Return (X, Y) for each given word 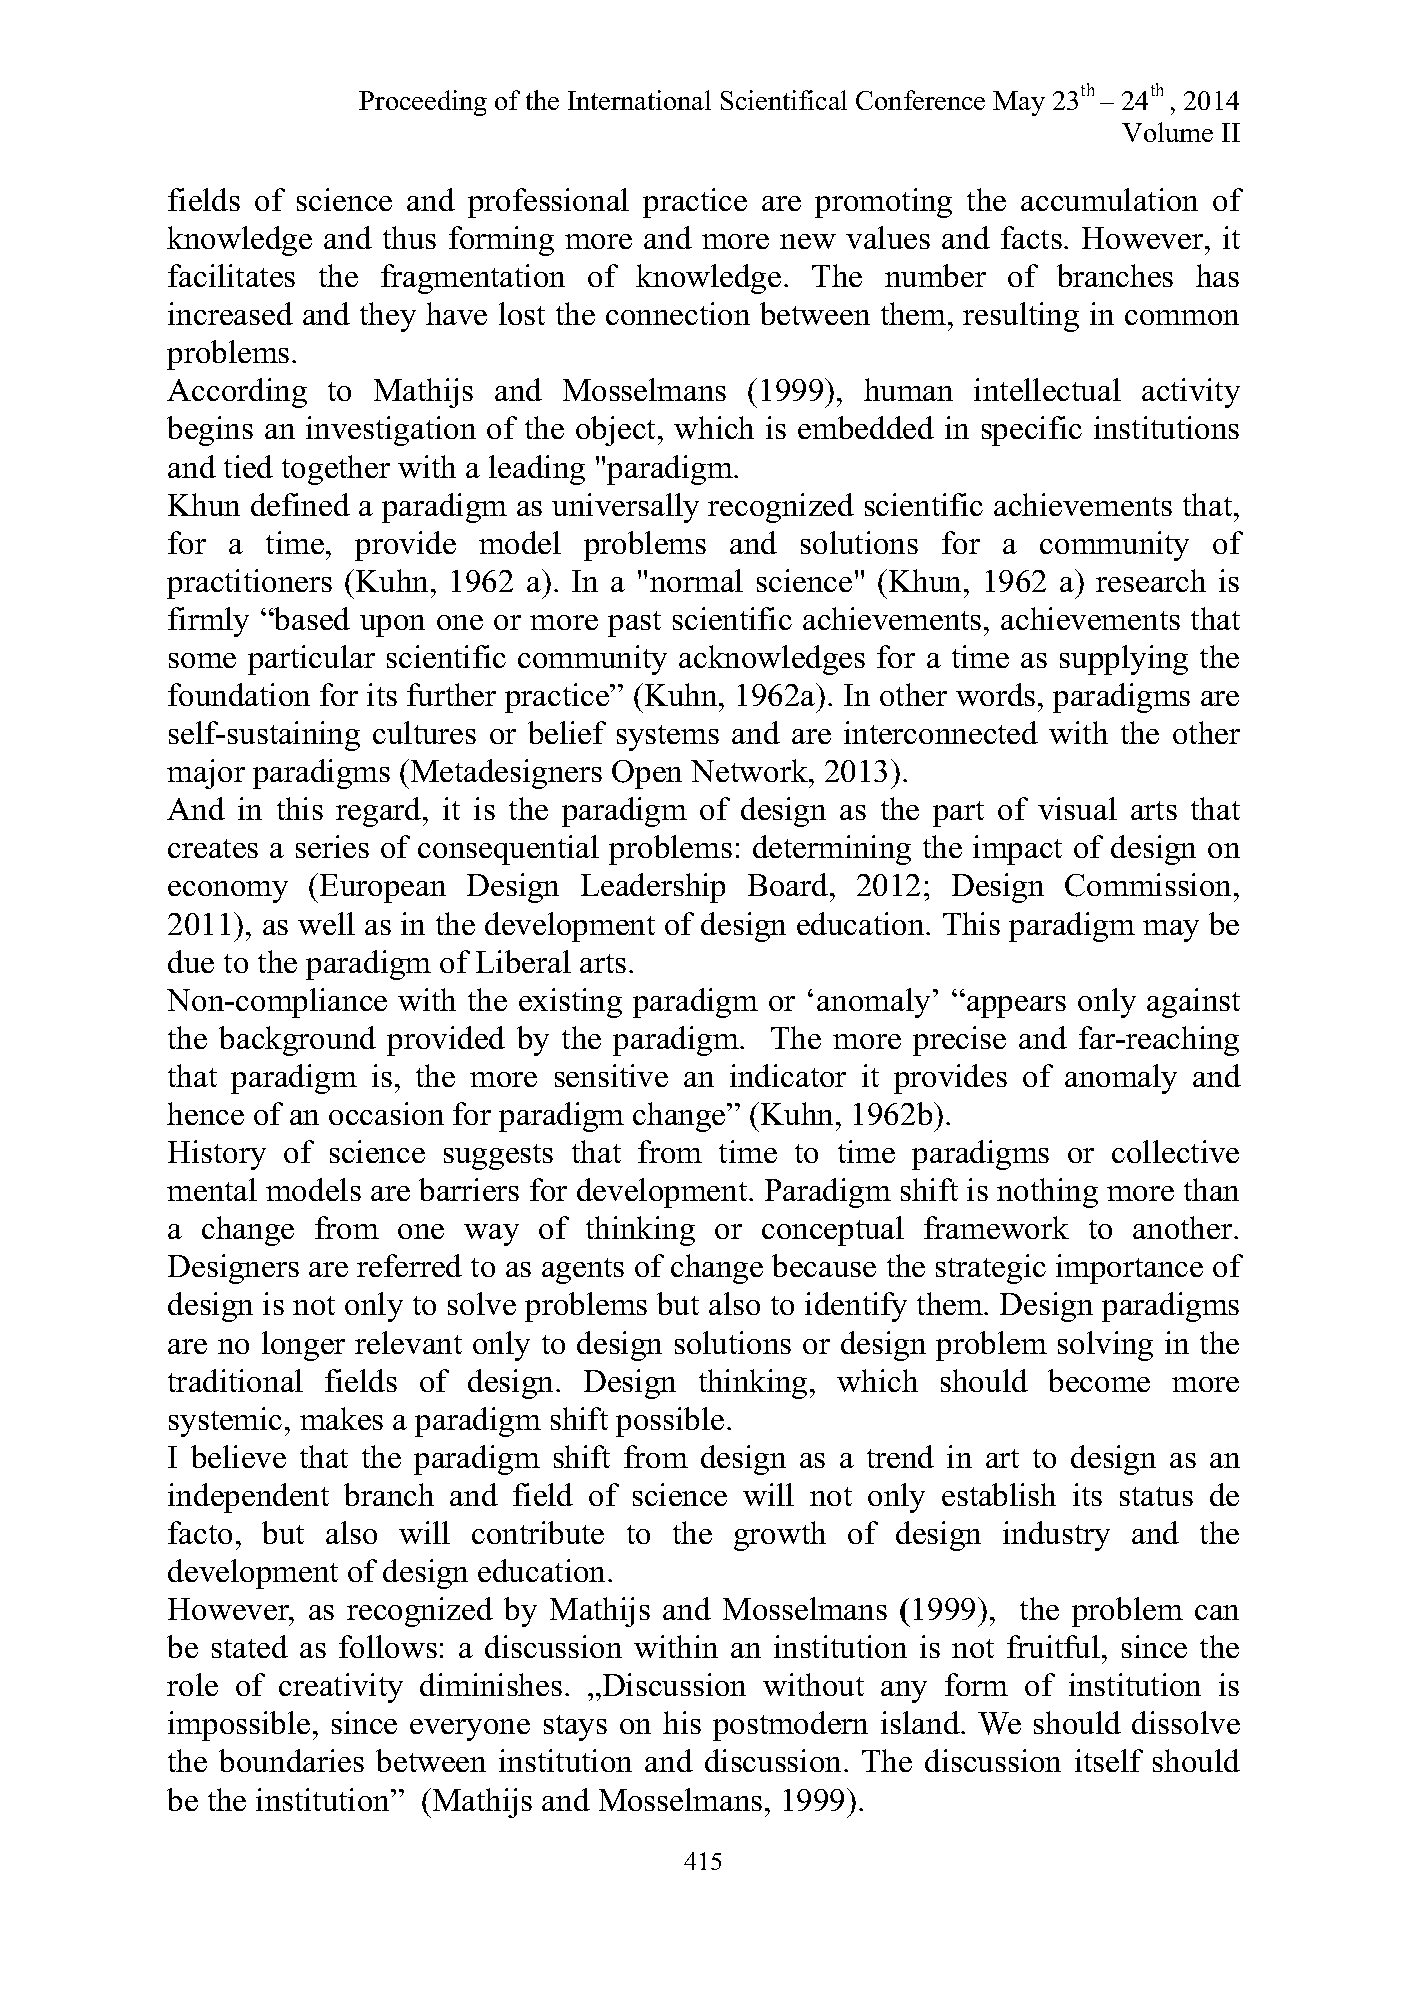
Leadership (653, 888)
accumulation (1109, 199)
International (639, 100)
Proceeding (423, 103)
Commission (1150, 885)
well (326, 923)
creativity (341, 1688)
